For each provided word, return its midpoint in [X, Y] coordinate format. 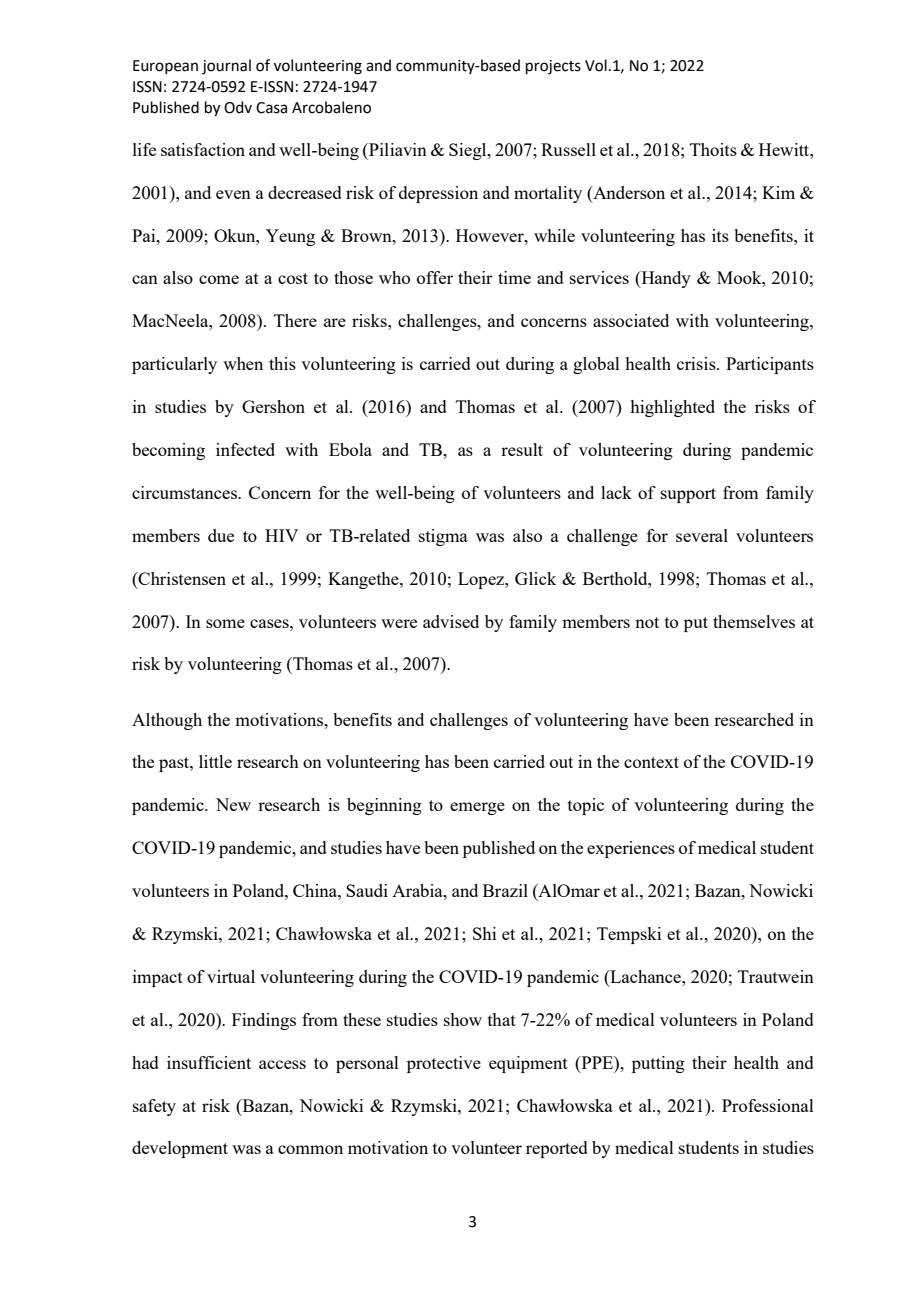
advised [451, 621]
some [225, 623]
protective [444, 1064]
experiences [631, 849]
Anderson [628, 192]
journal [226, 67]
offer [435, 277]
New [233, 804]
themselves [754, 621]
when [243, 363]
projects [553, 67]
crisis [697, 363]
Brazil [505, 890]
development [180, 1149]
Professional [768, 1105]
